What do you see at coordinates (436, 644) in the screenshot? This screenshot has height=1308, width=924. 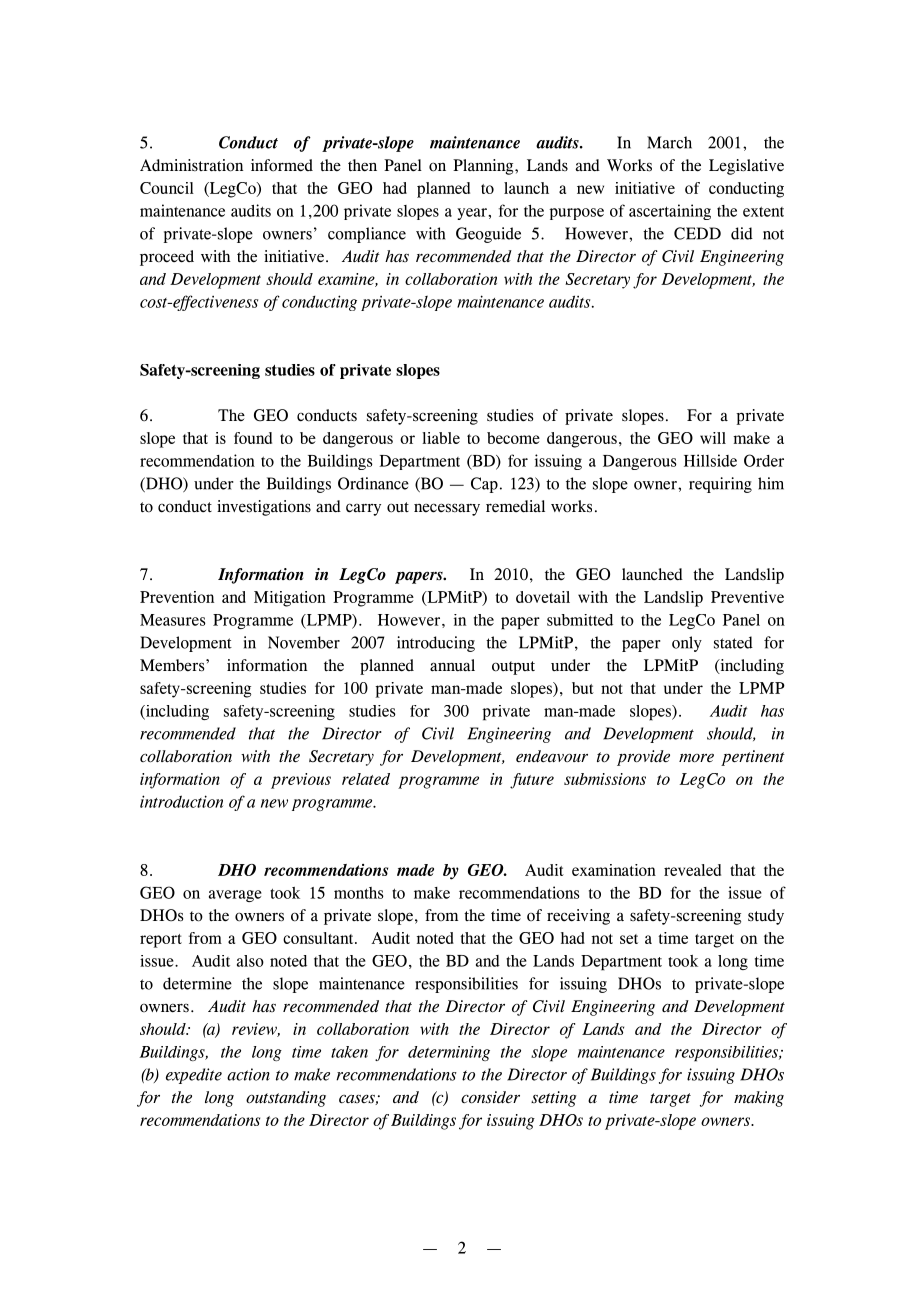 I see `introducing` at bounding box center [436, 644].
